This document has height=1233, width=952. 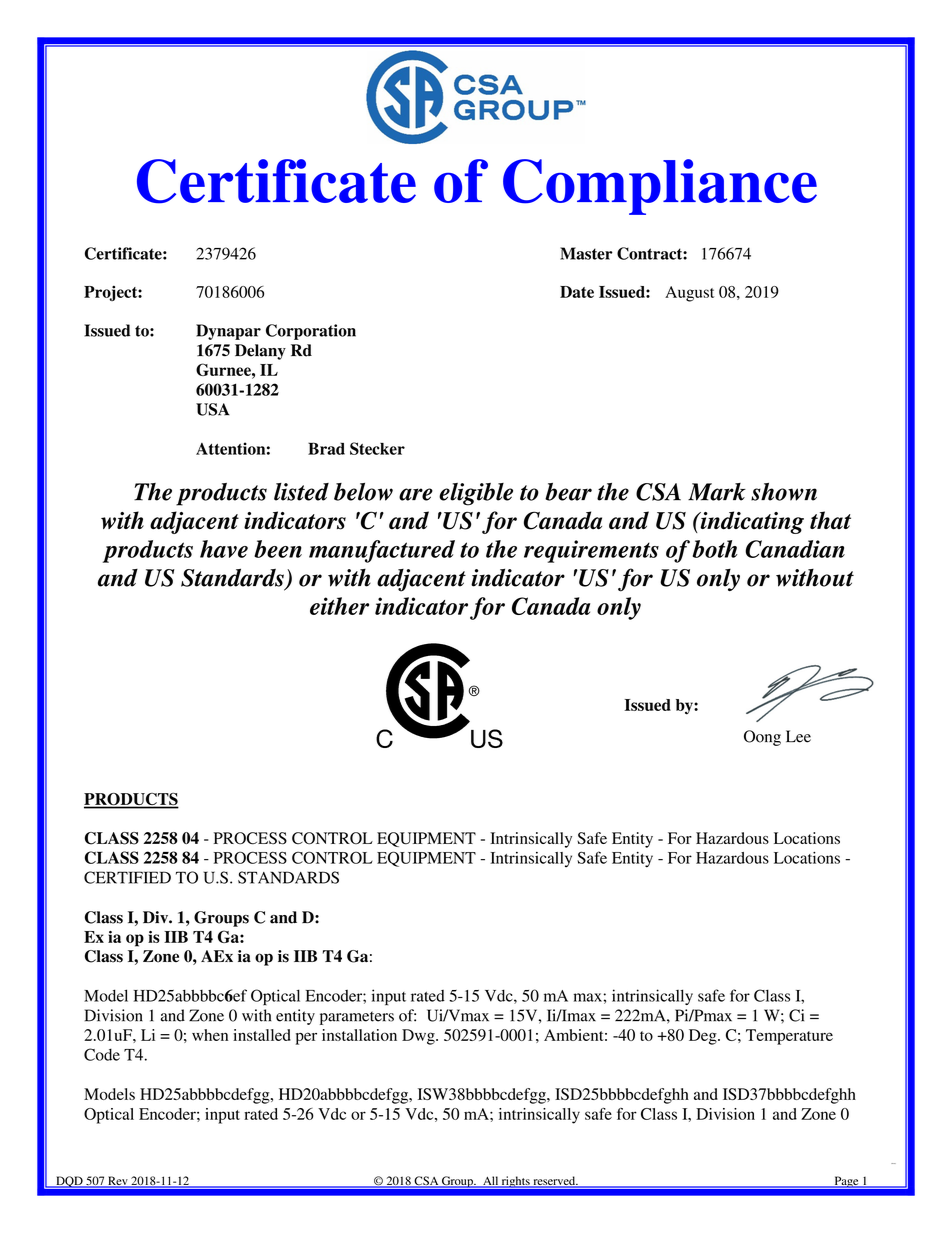 What do you see at coordinates (127, 877) in the document?
I see `CERTIFIED` at bounding box center [127, 877].
